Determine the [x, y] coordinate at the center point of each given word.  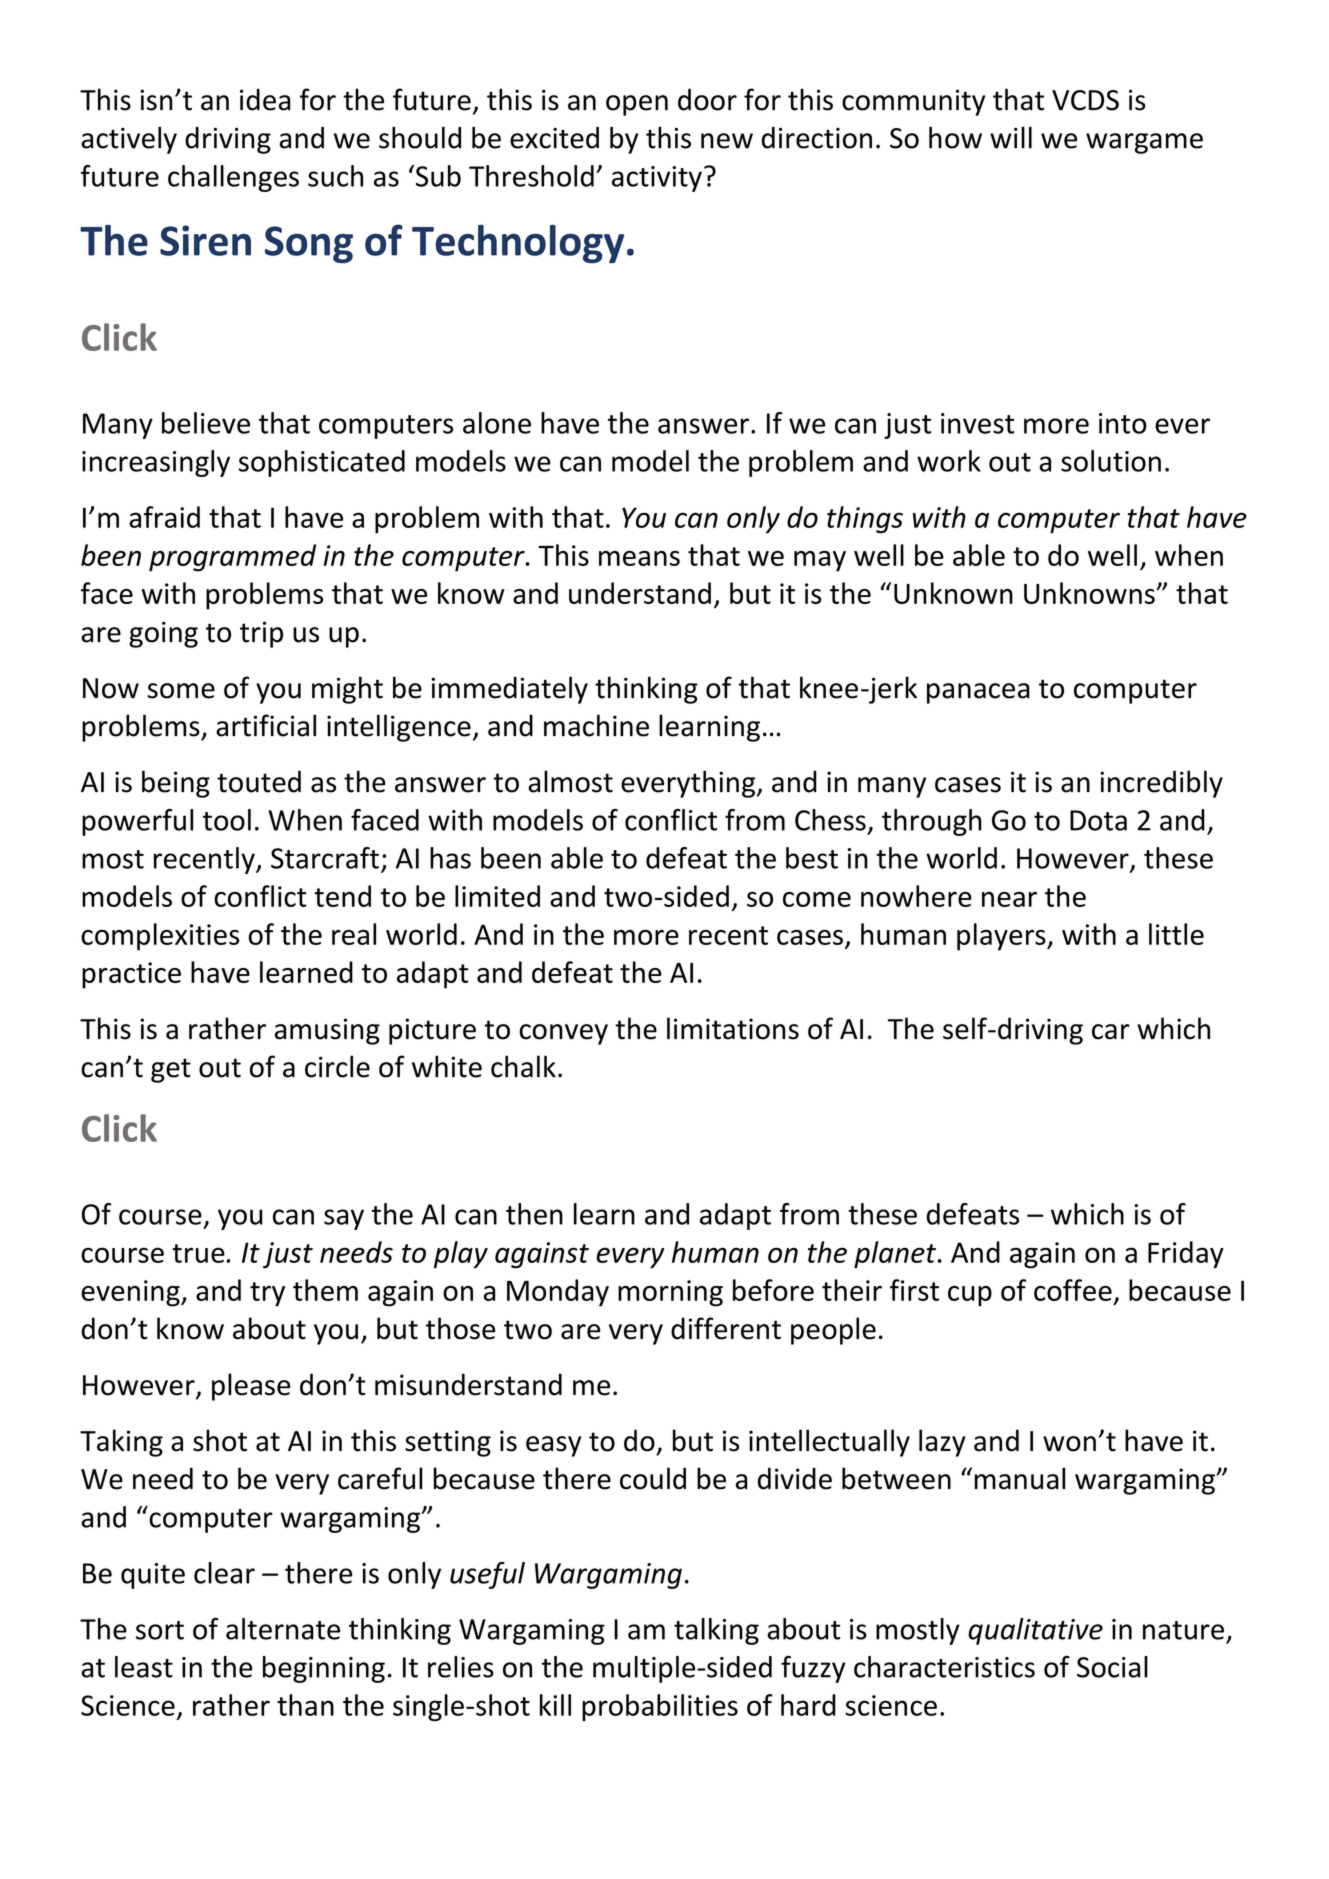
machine [596, 725]
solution [1111, 461]
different [726, 1328]
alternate [283, 1629]
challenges [233, 178]
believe [206, 423]
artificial [266, 725]
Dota [1098, 820]
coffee [1073, 1290]
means [639, 558]
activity [657, 179]
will [1011, 137]
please [251, 1387]
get [171, 1070]
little [1176, 934]
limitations [733, 1028]
